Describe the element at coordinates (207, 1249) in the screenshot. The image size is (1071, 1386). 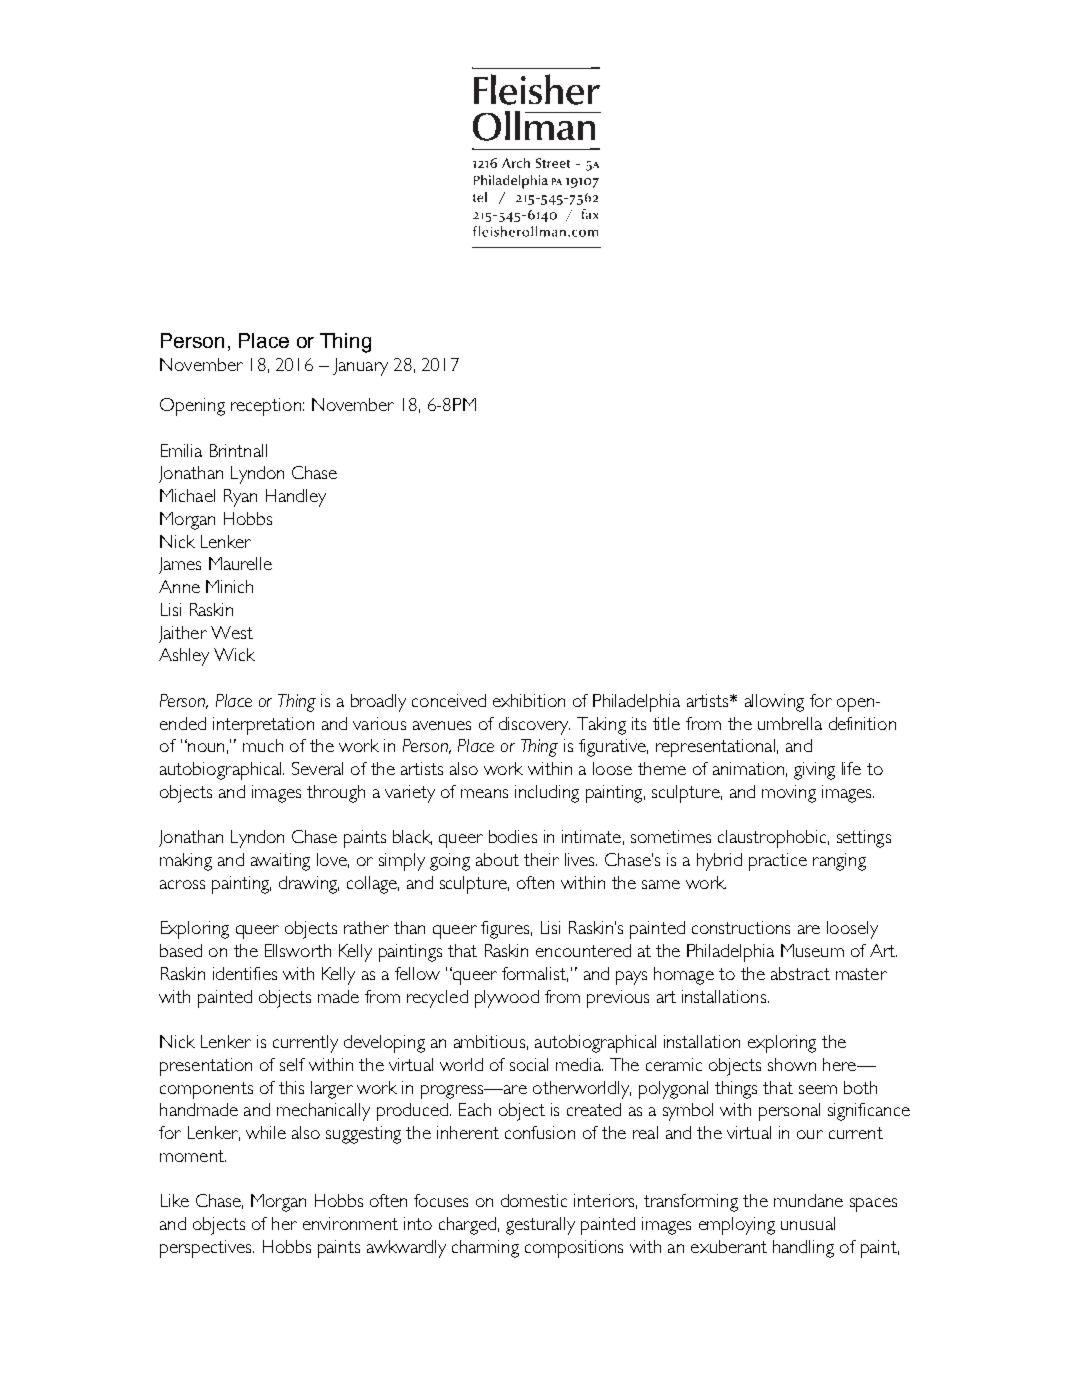
I see `perspectives` at that location.
